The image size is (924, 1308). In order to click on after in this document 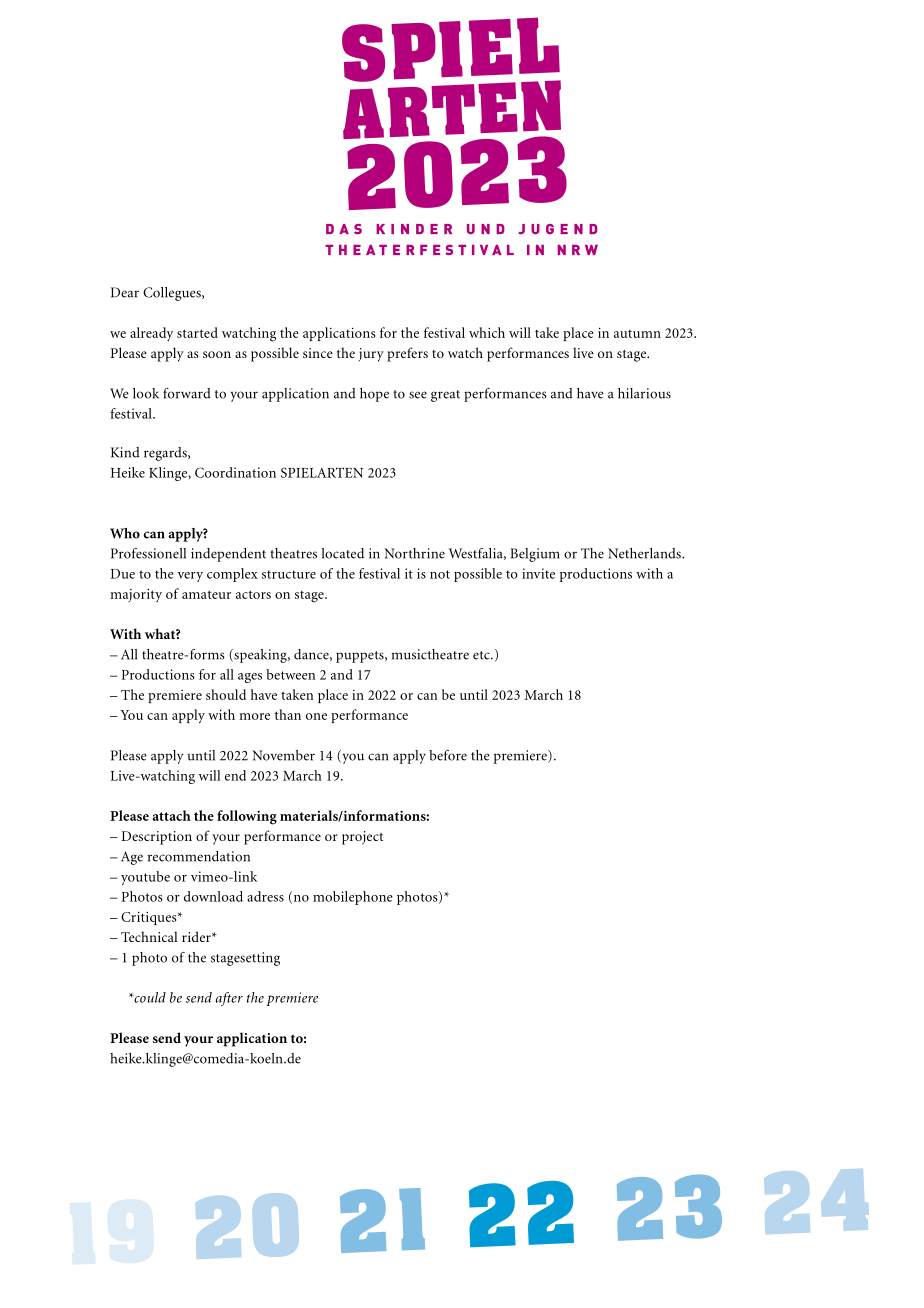, I will do `click(229, 999)`.
